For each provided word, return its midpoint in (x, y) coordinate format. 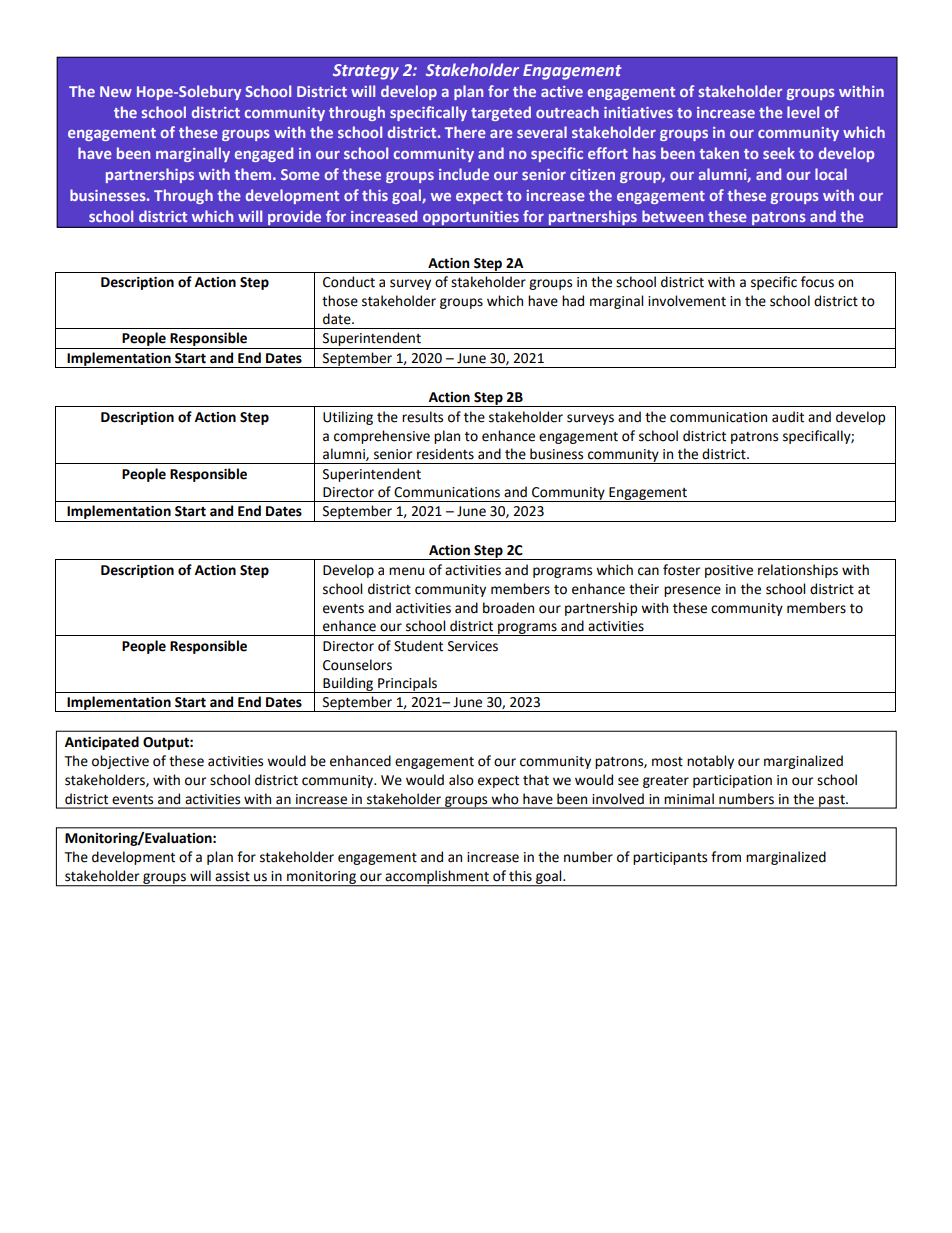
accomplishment (437, 878)
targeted (501, 113)
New (116, 91)
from (726, 857)
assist (232, 876)
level (803, 112)
